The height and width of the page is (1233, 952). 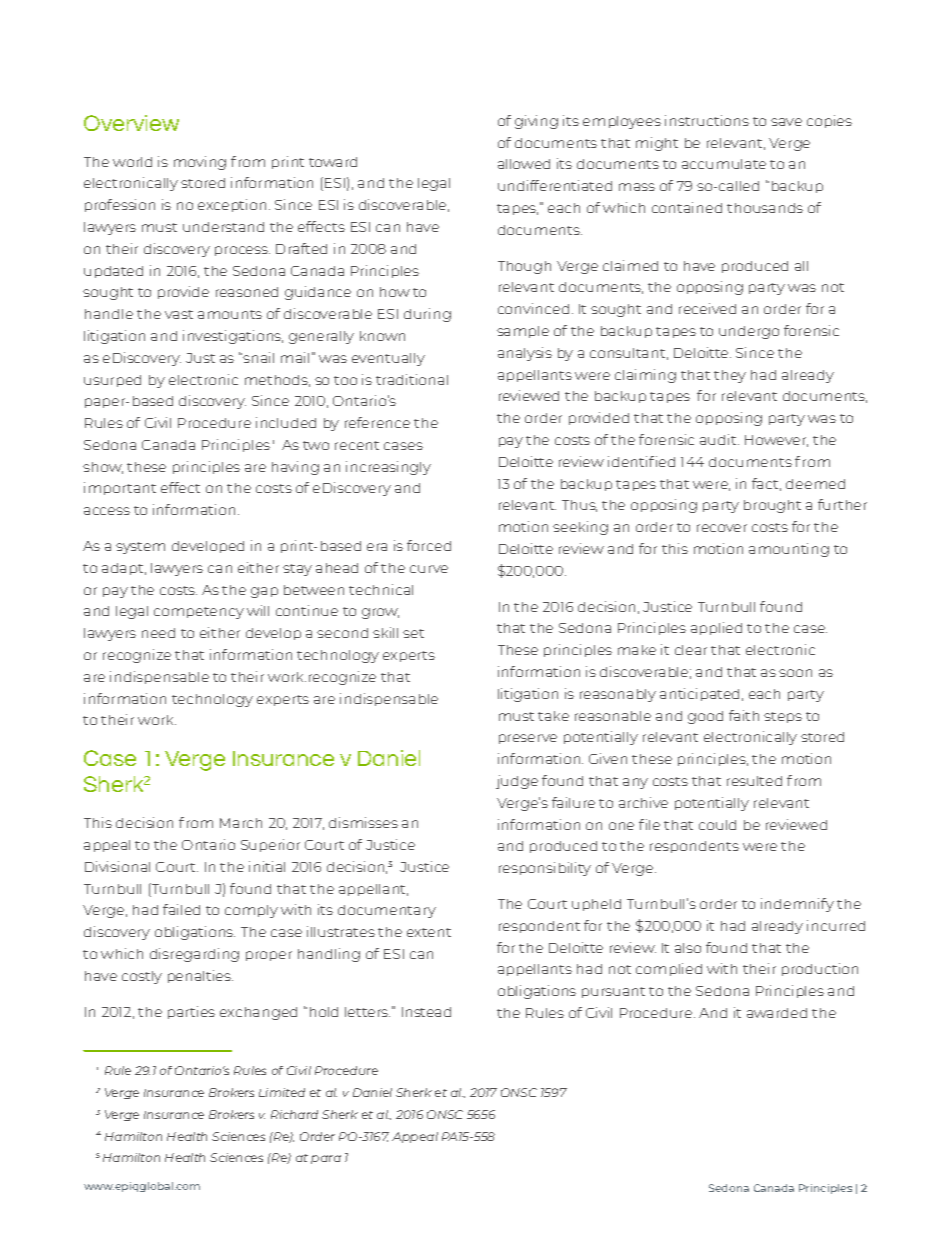 What do you see at coordinates (716, 628) in the page?
I see `applied` at bounding box center [716, 628].
